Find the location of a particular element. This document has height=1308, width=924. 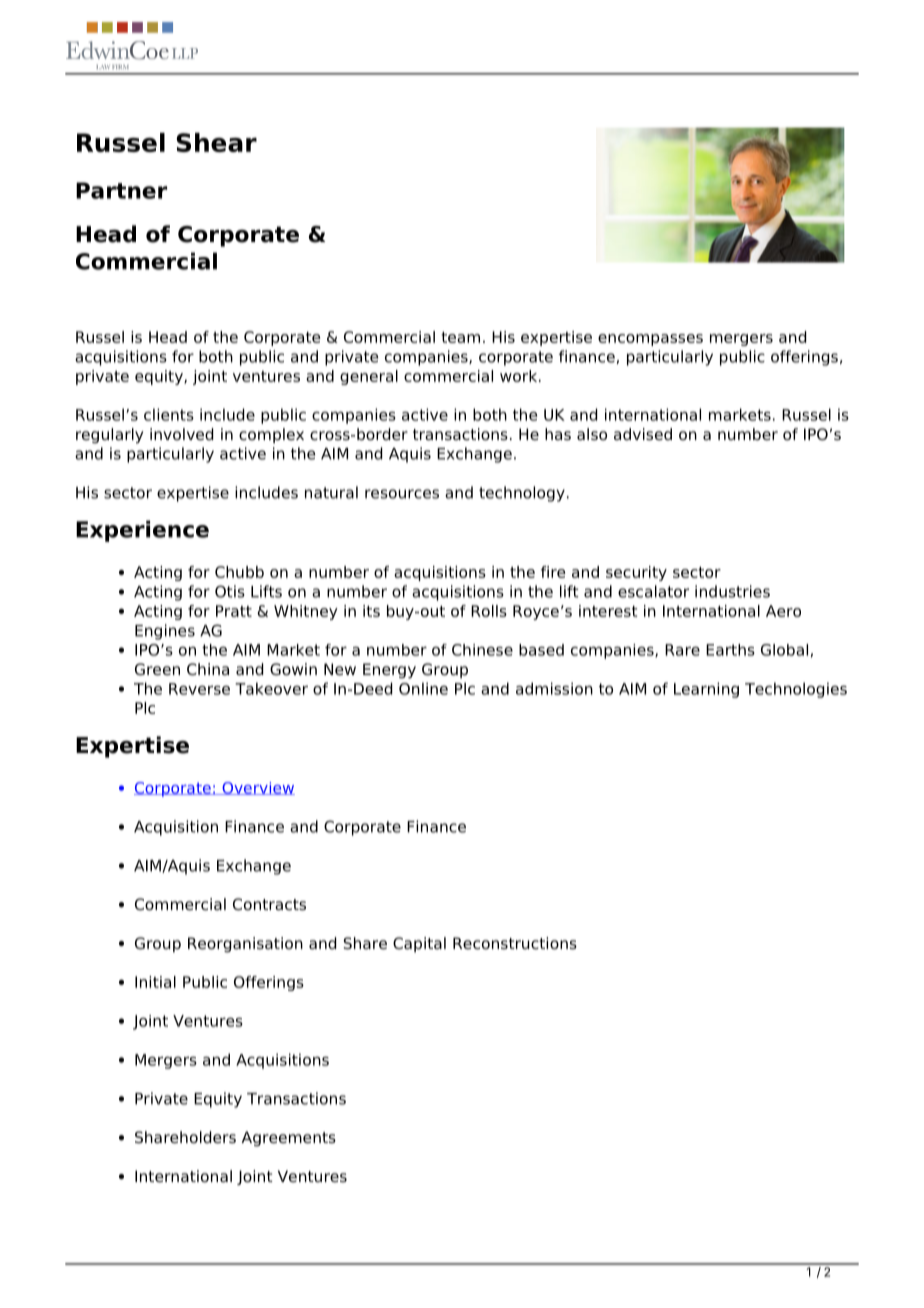

Earths is located at coordinates (730, 650).
